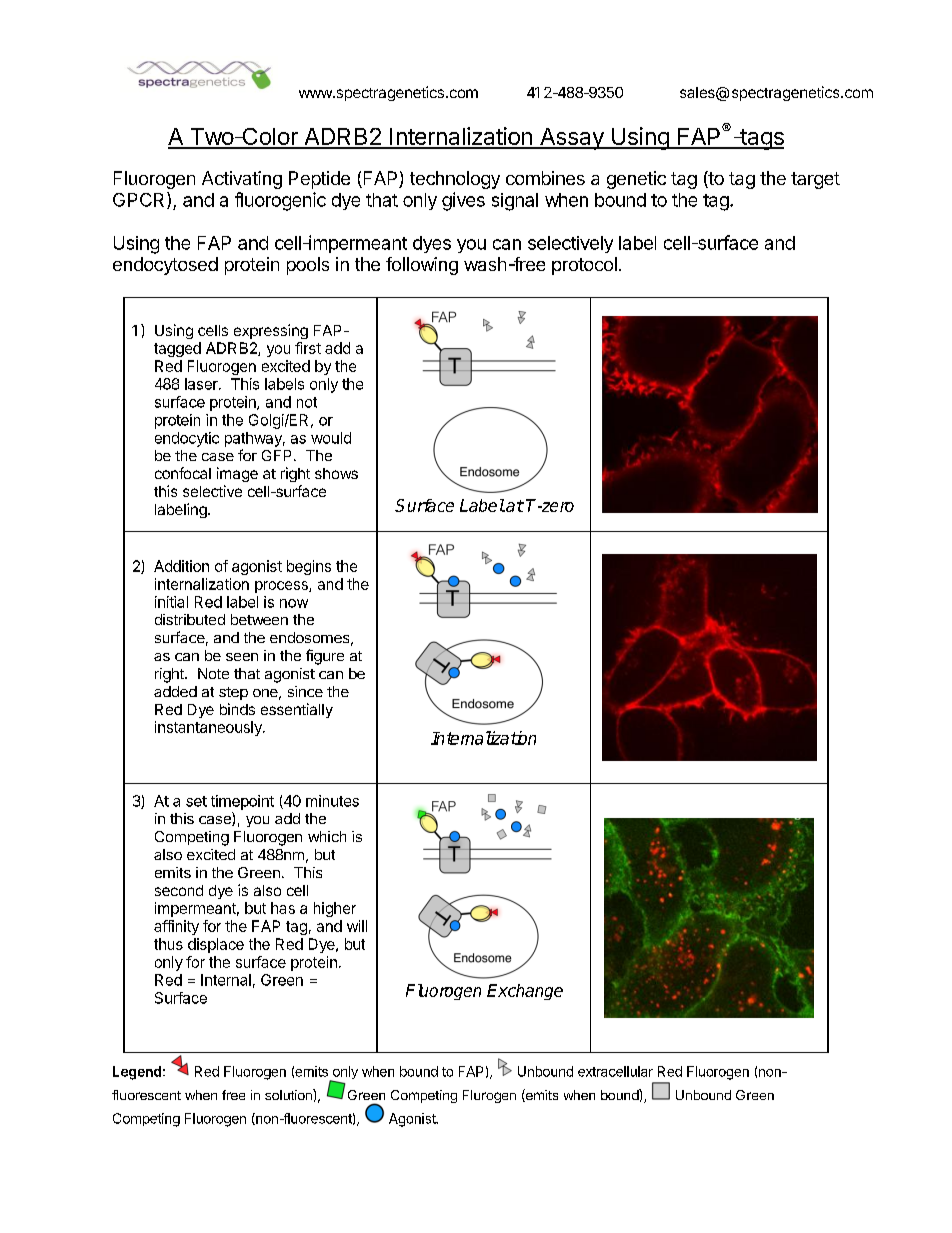 Image resolution: width=952 pixels, height=1233 pixels. Describe the element at coordinates (289, 1094) in the screenshot. I see `solution` at that location.
